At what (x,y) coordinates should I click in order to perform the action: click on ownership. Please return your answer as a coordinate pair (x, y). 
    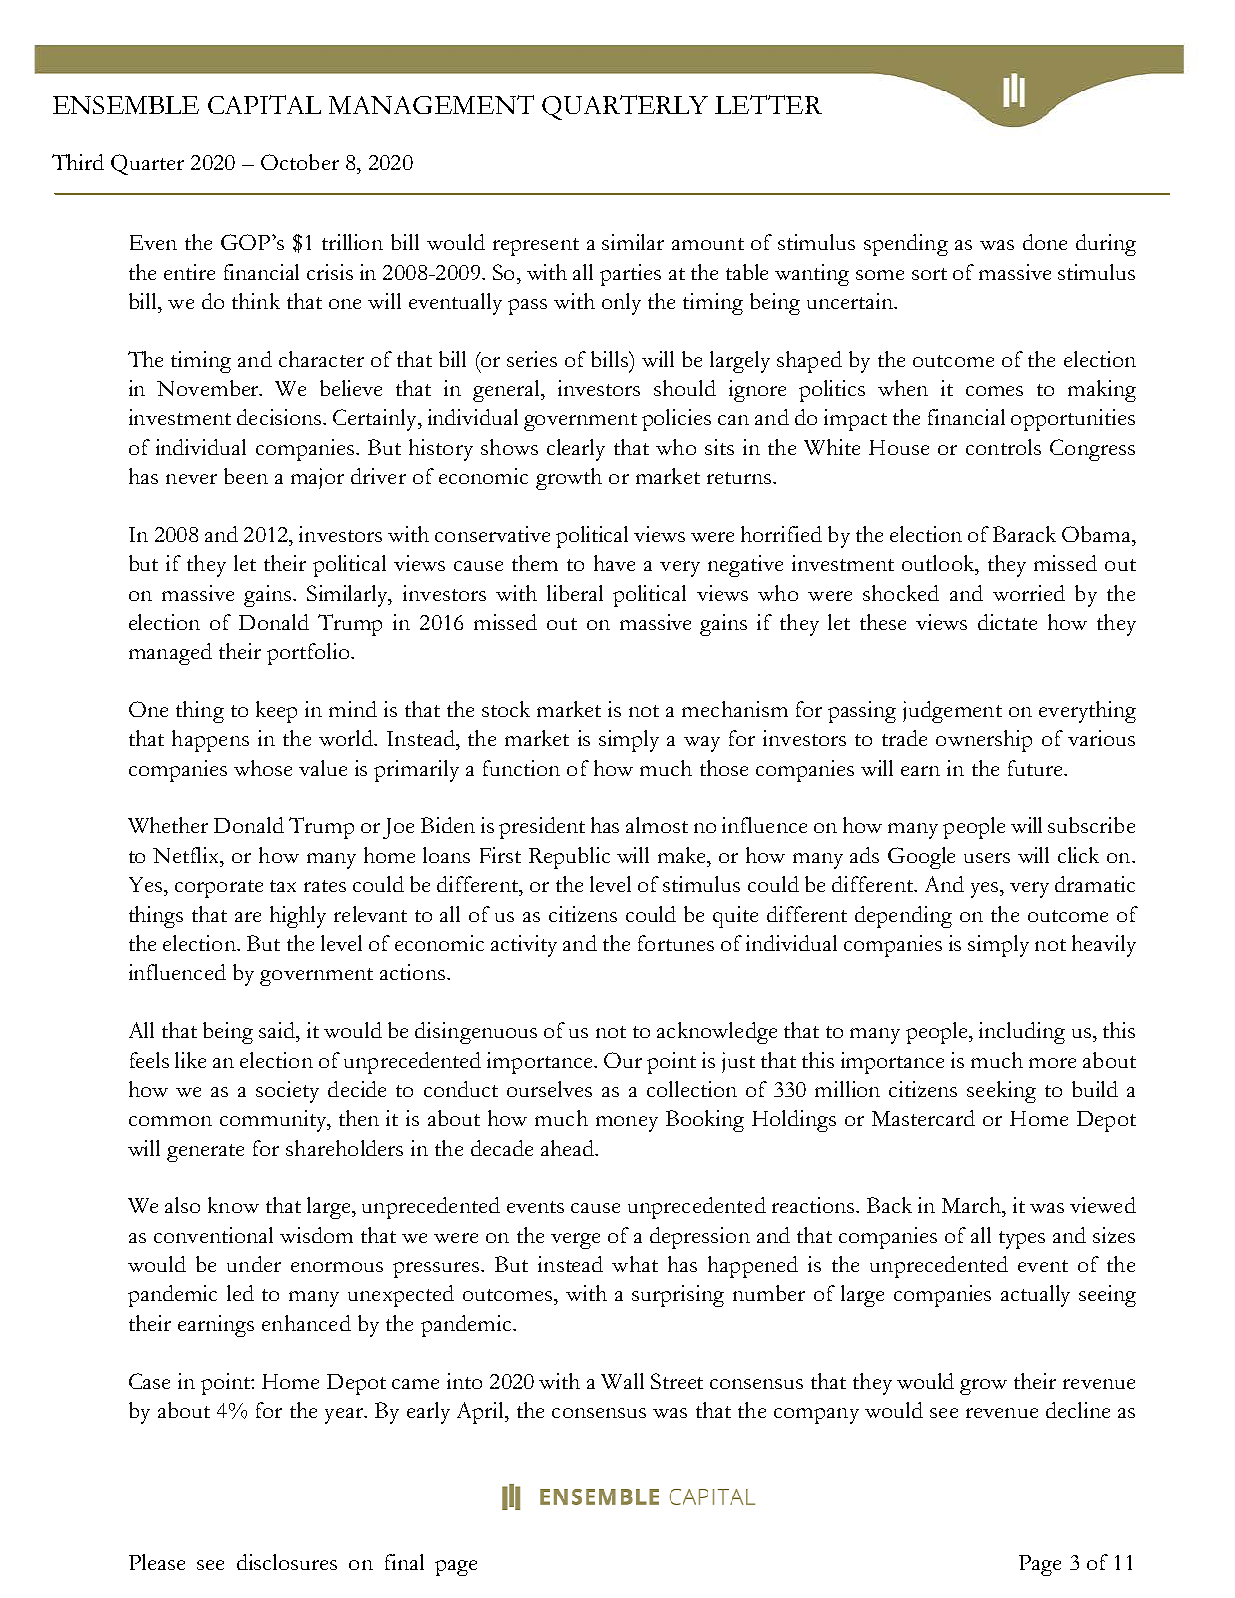
    Looking at the image, I should click on (984, 741).
